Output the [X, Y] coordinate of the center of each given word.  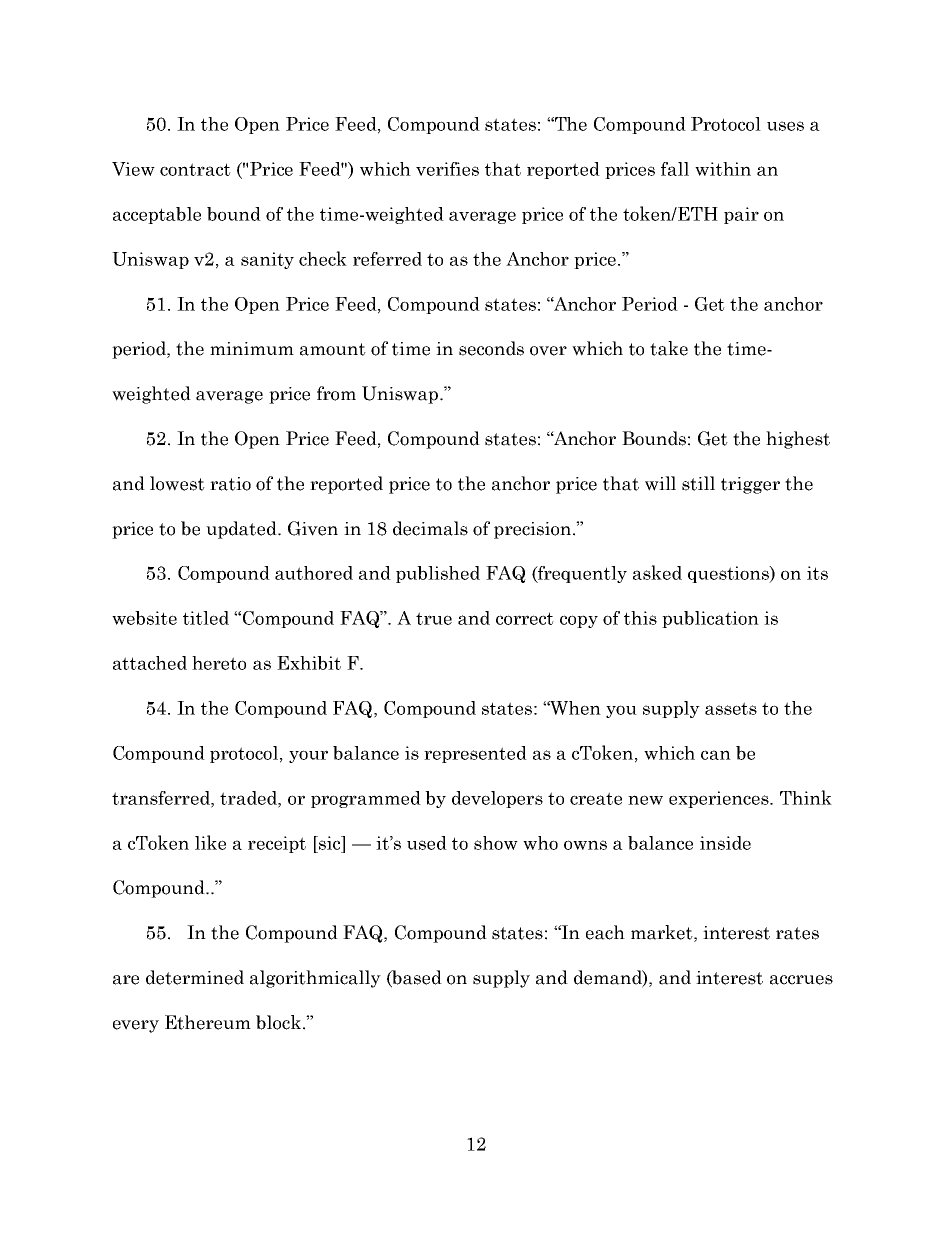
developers [497, 799]
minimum [252, 348]
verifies [447, 169]
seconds [491, 348]
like [210, 842]
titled [206, 618]
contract [195, 169]
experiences [720, 799]
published [438, 574]
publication [710, 619]
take [669, 348]
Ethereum [208, 1022]
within [723, 169]
